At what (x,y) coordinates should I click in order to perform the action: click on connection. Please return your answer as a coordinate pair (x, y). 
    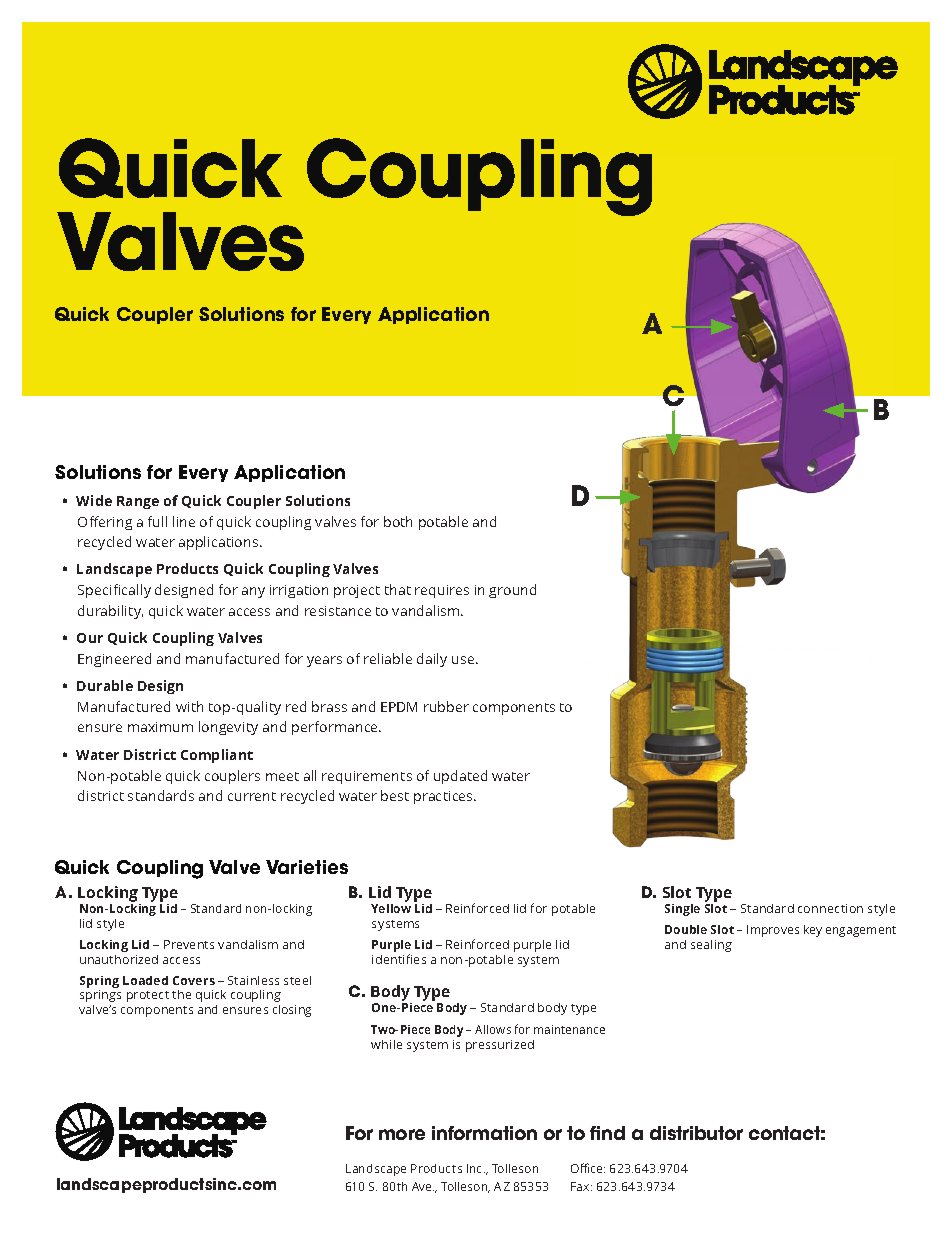
    Looking at the image, I should click on (830, 908).
